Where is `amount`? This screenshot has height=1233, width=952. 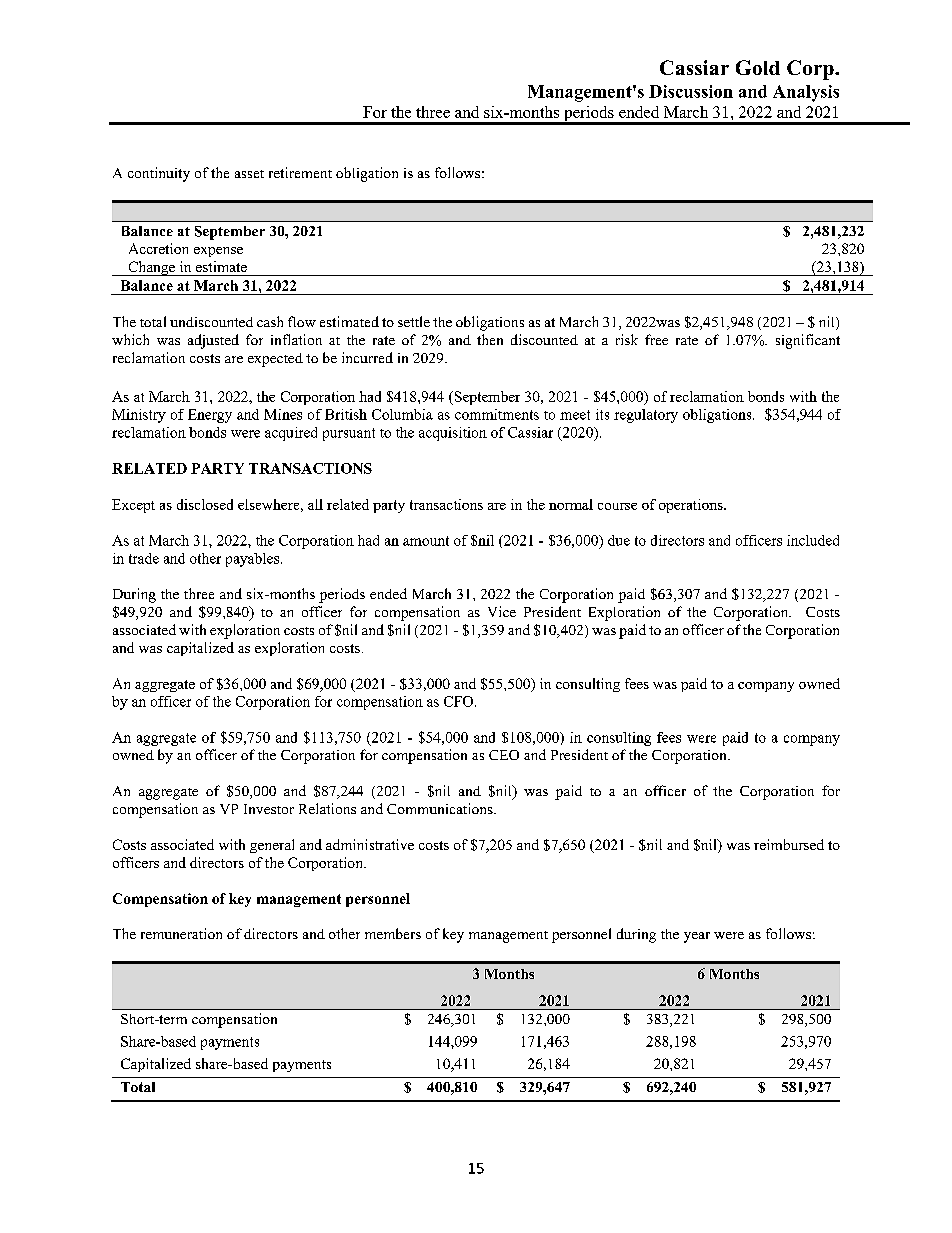 amount is located at coordinates (426, 541).
